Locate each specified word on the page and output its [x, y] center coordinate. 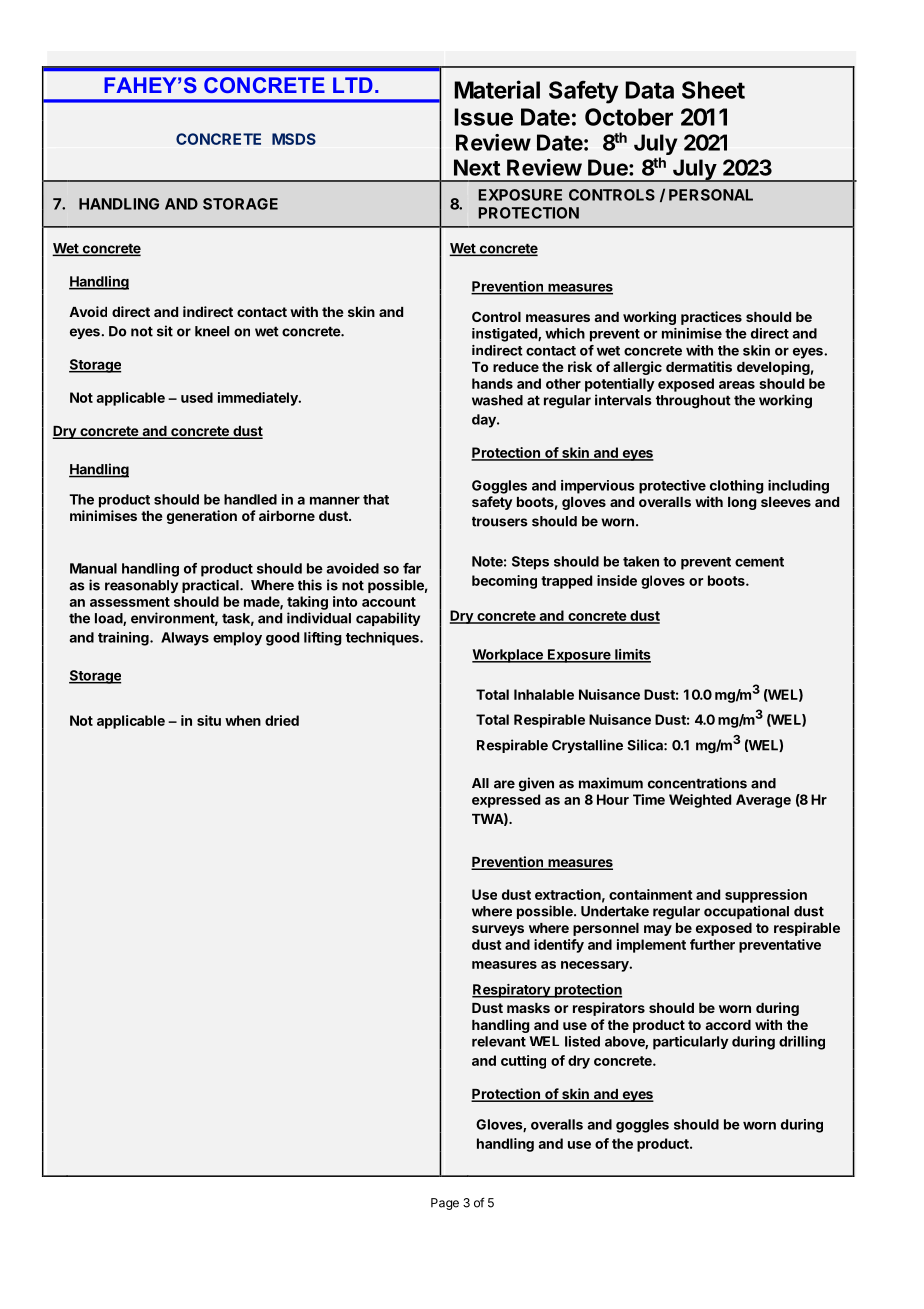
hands [492, 383]
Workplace [508, 656]
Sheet [713, 90]
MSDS [294, 139]
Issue [483, 117]
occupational [746, 912]
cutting [523, 1062]
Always [185, 639]
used [197, 397]
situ [209, 720]
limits [632, 655]
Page [445, 1204]
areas [737, 385]
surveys [498, 930]
